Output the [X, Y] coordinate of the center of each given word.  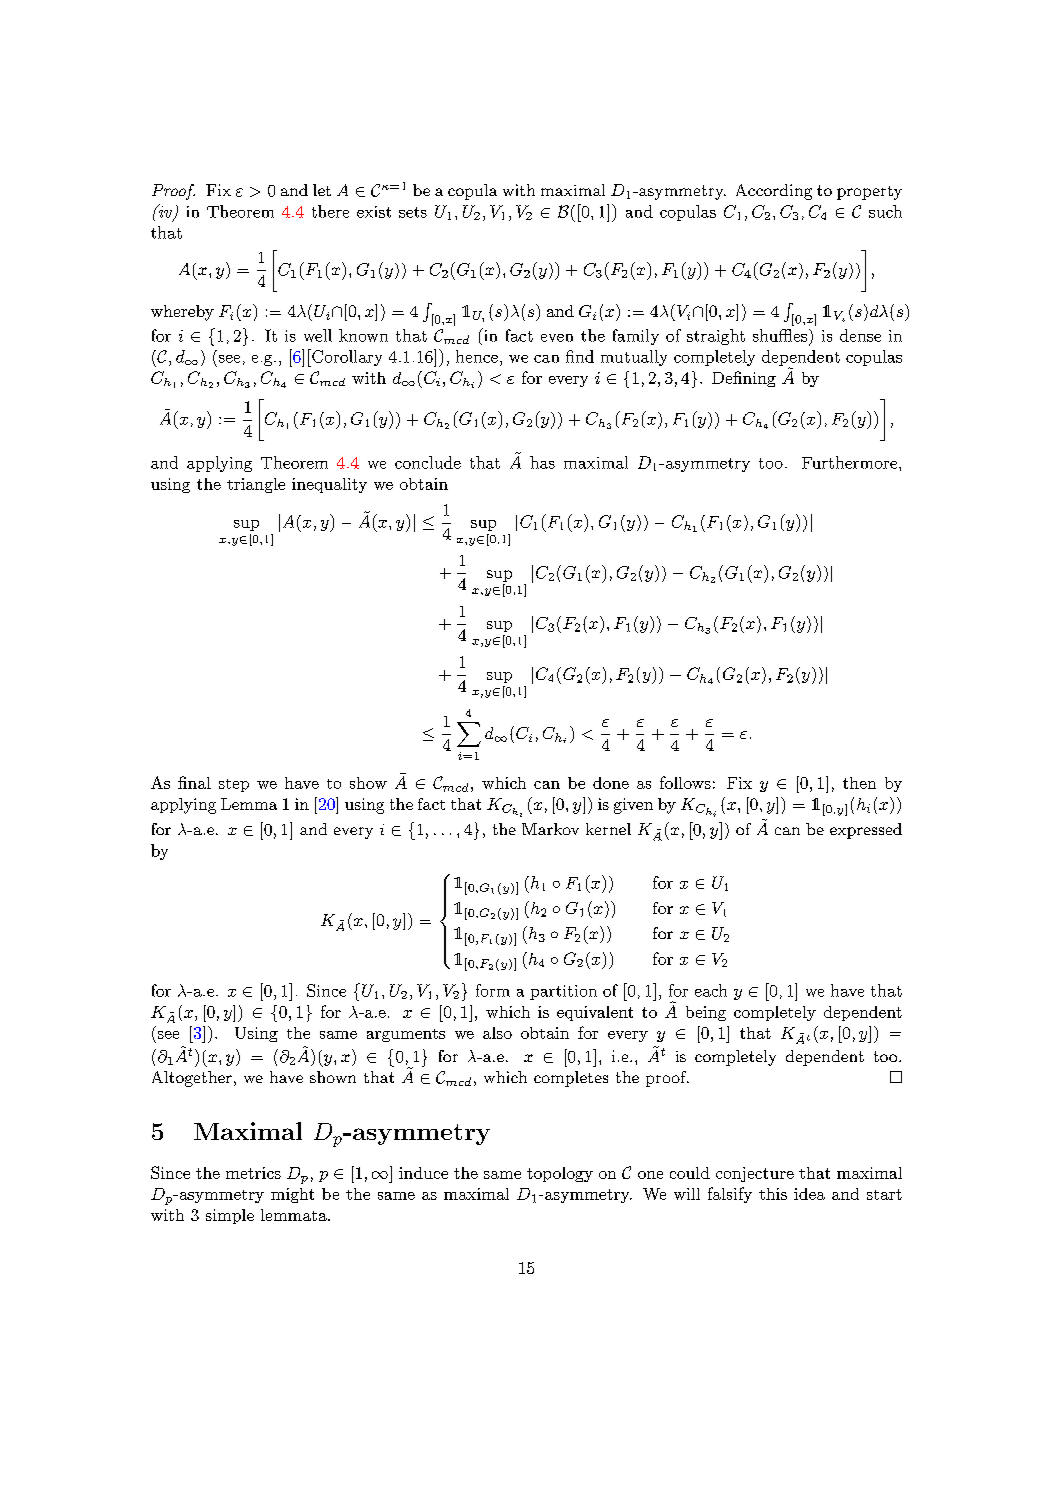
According [774, 192]
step [234, 785]
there [330, 211]
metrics [253, 1173]
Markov [550, 829]
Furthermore [849, 462]
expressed [866, 831]
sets [413, 212]
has [542, 462]
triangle [256, 485]
